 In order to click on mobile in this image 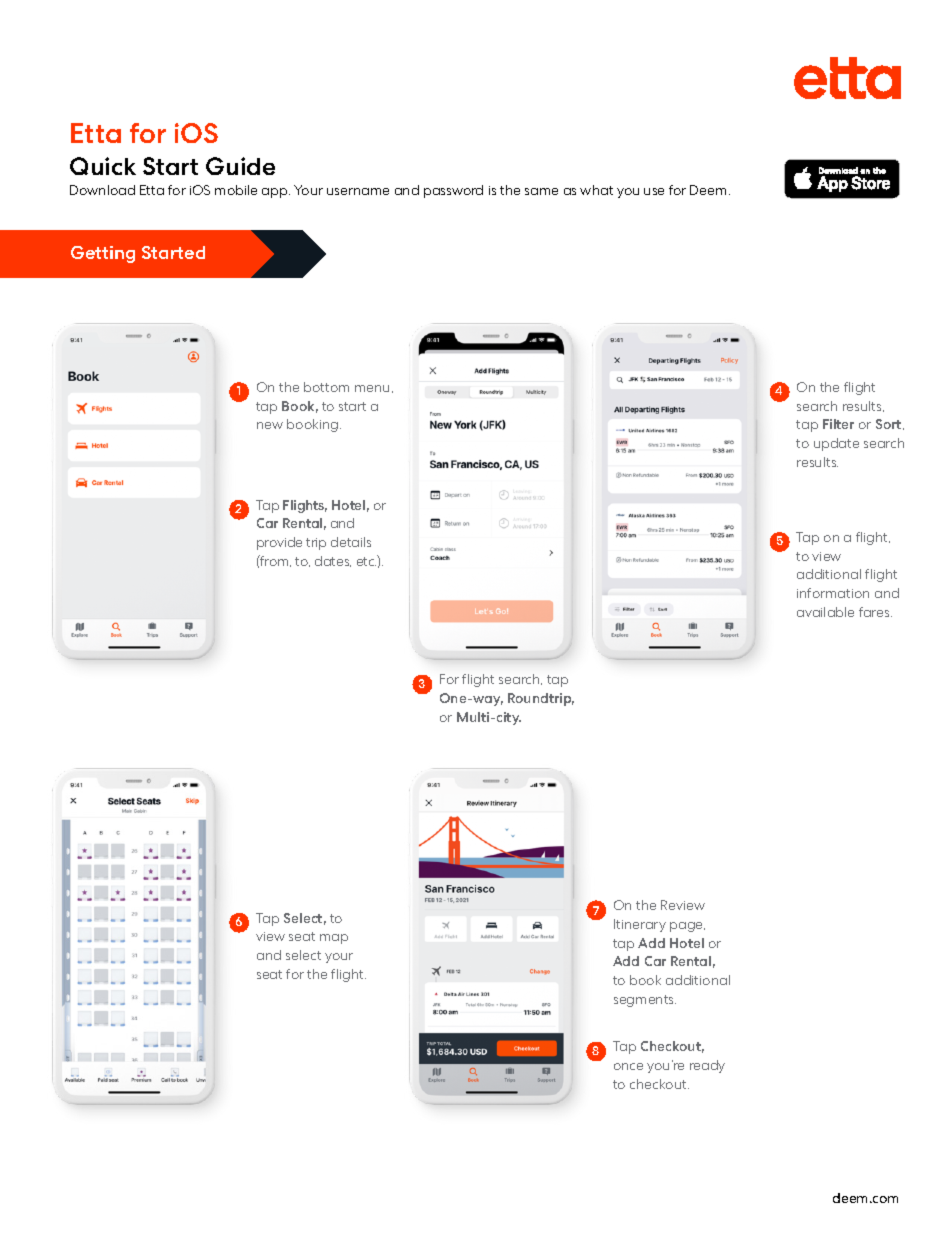, I will do `click(236, 190)`.
